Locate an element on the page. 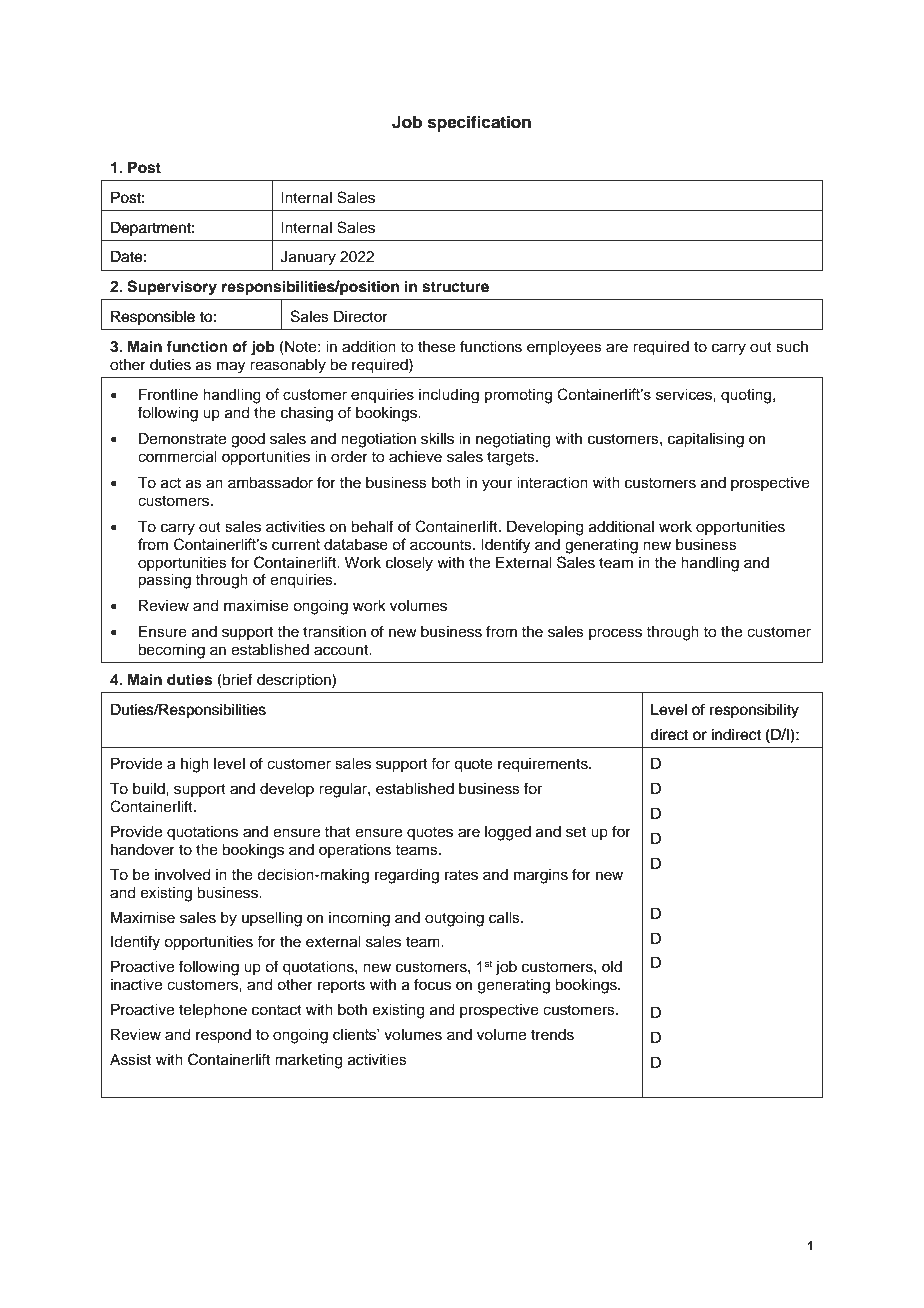  process is located at coordinates (615, 634).
